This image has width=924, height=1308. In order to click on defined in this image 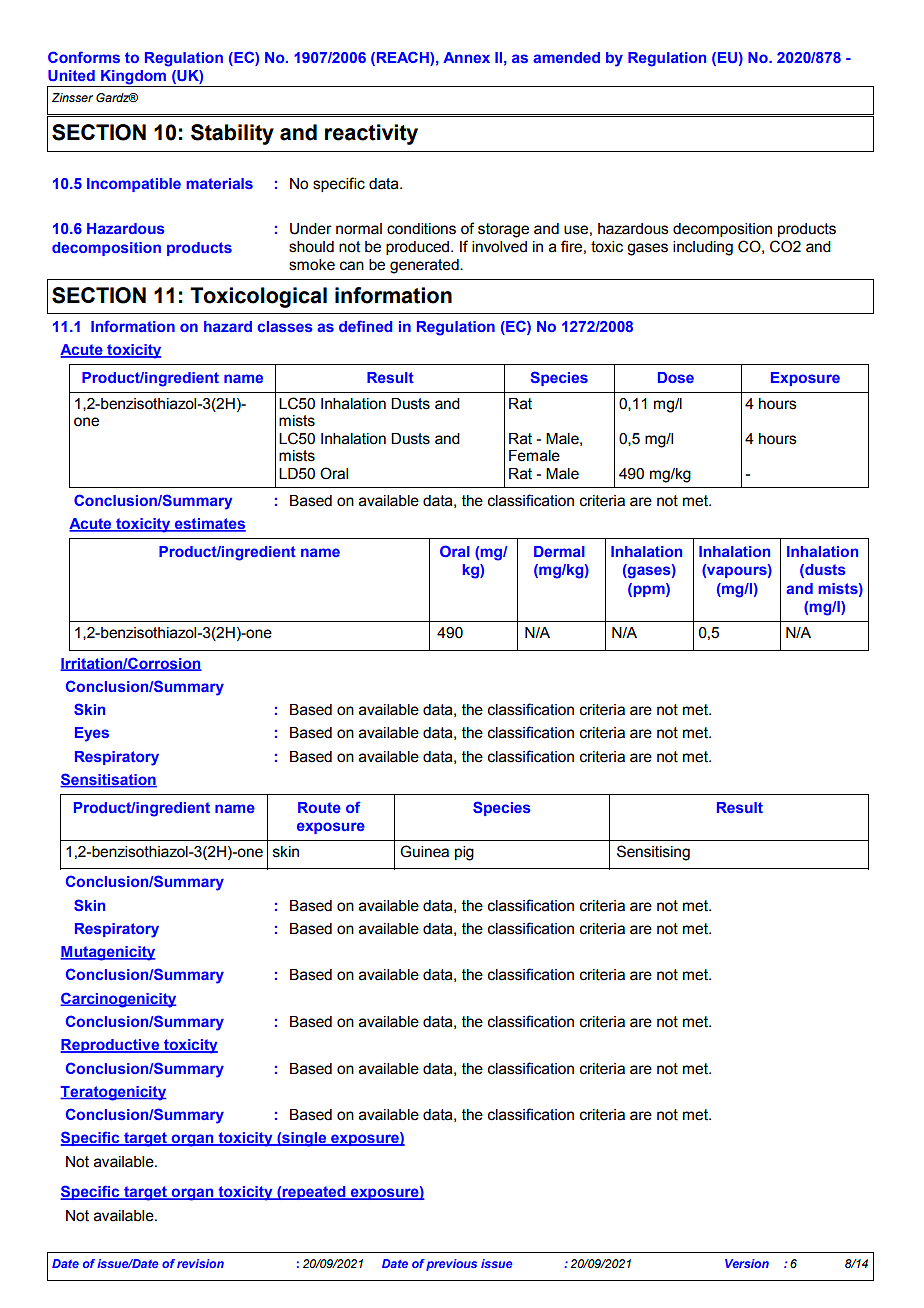, I will do `click(366, 326)`.
